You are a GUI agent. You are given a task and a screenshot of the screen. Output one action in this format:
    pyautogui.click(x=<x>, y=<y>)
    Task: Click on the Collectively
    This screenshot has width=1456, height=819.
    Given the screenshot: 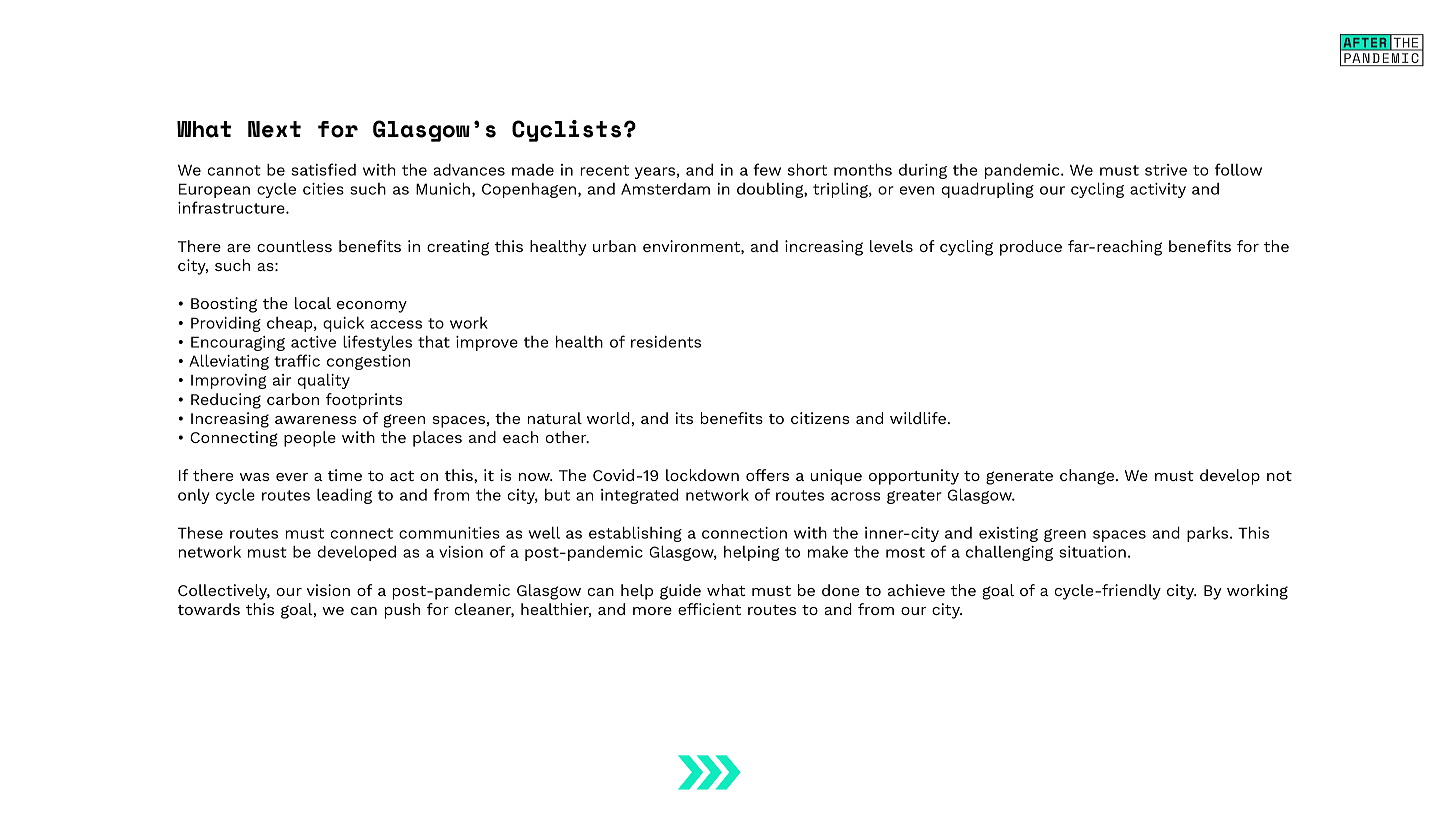 What is the action you would take?
    pyautogui.click(x=224, y=592)
